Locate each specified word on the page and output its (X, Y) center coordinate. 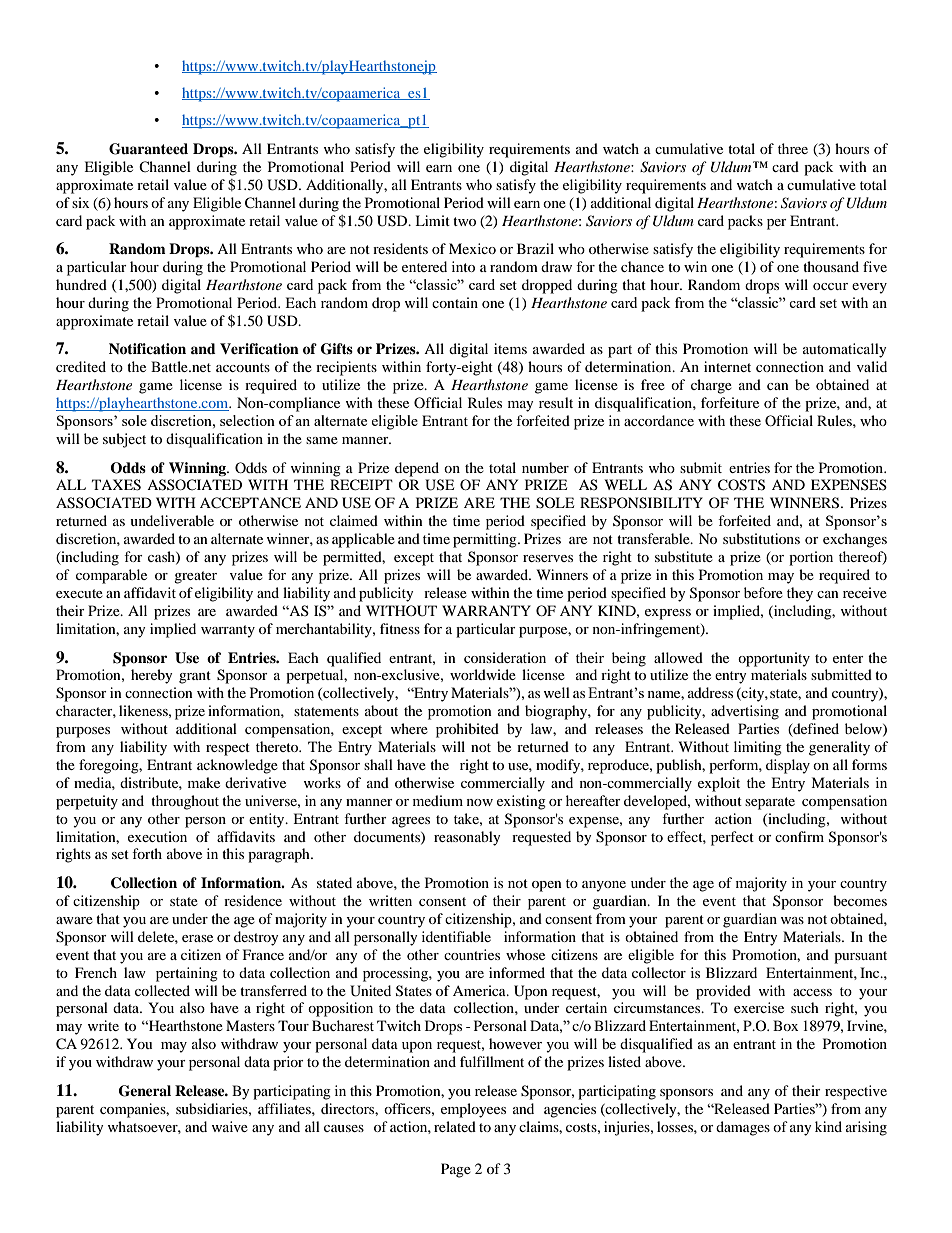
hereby (152, 676)
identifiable (456, 936)
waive (229, 1126)
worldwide (483, 674)
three (793, 148)
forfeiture (730, 402)
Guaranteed (148, 149)
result (556, 402)
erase (197, 938)
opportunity (774, 659)
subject (124, 440)
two (464, 221)
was (792, 920)
